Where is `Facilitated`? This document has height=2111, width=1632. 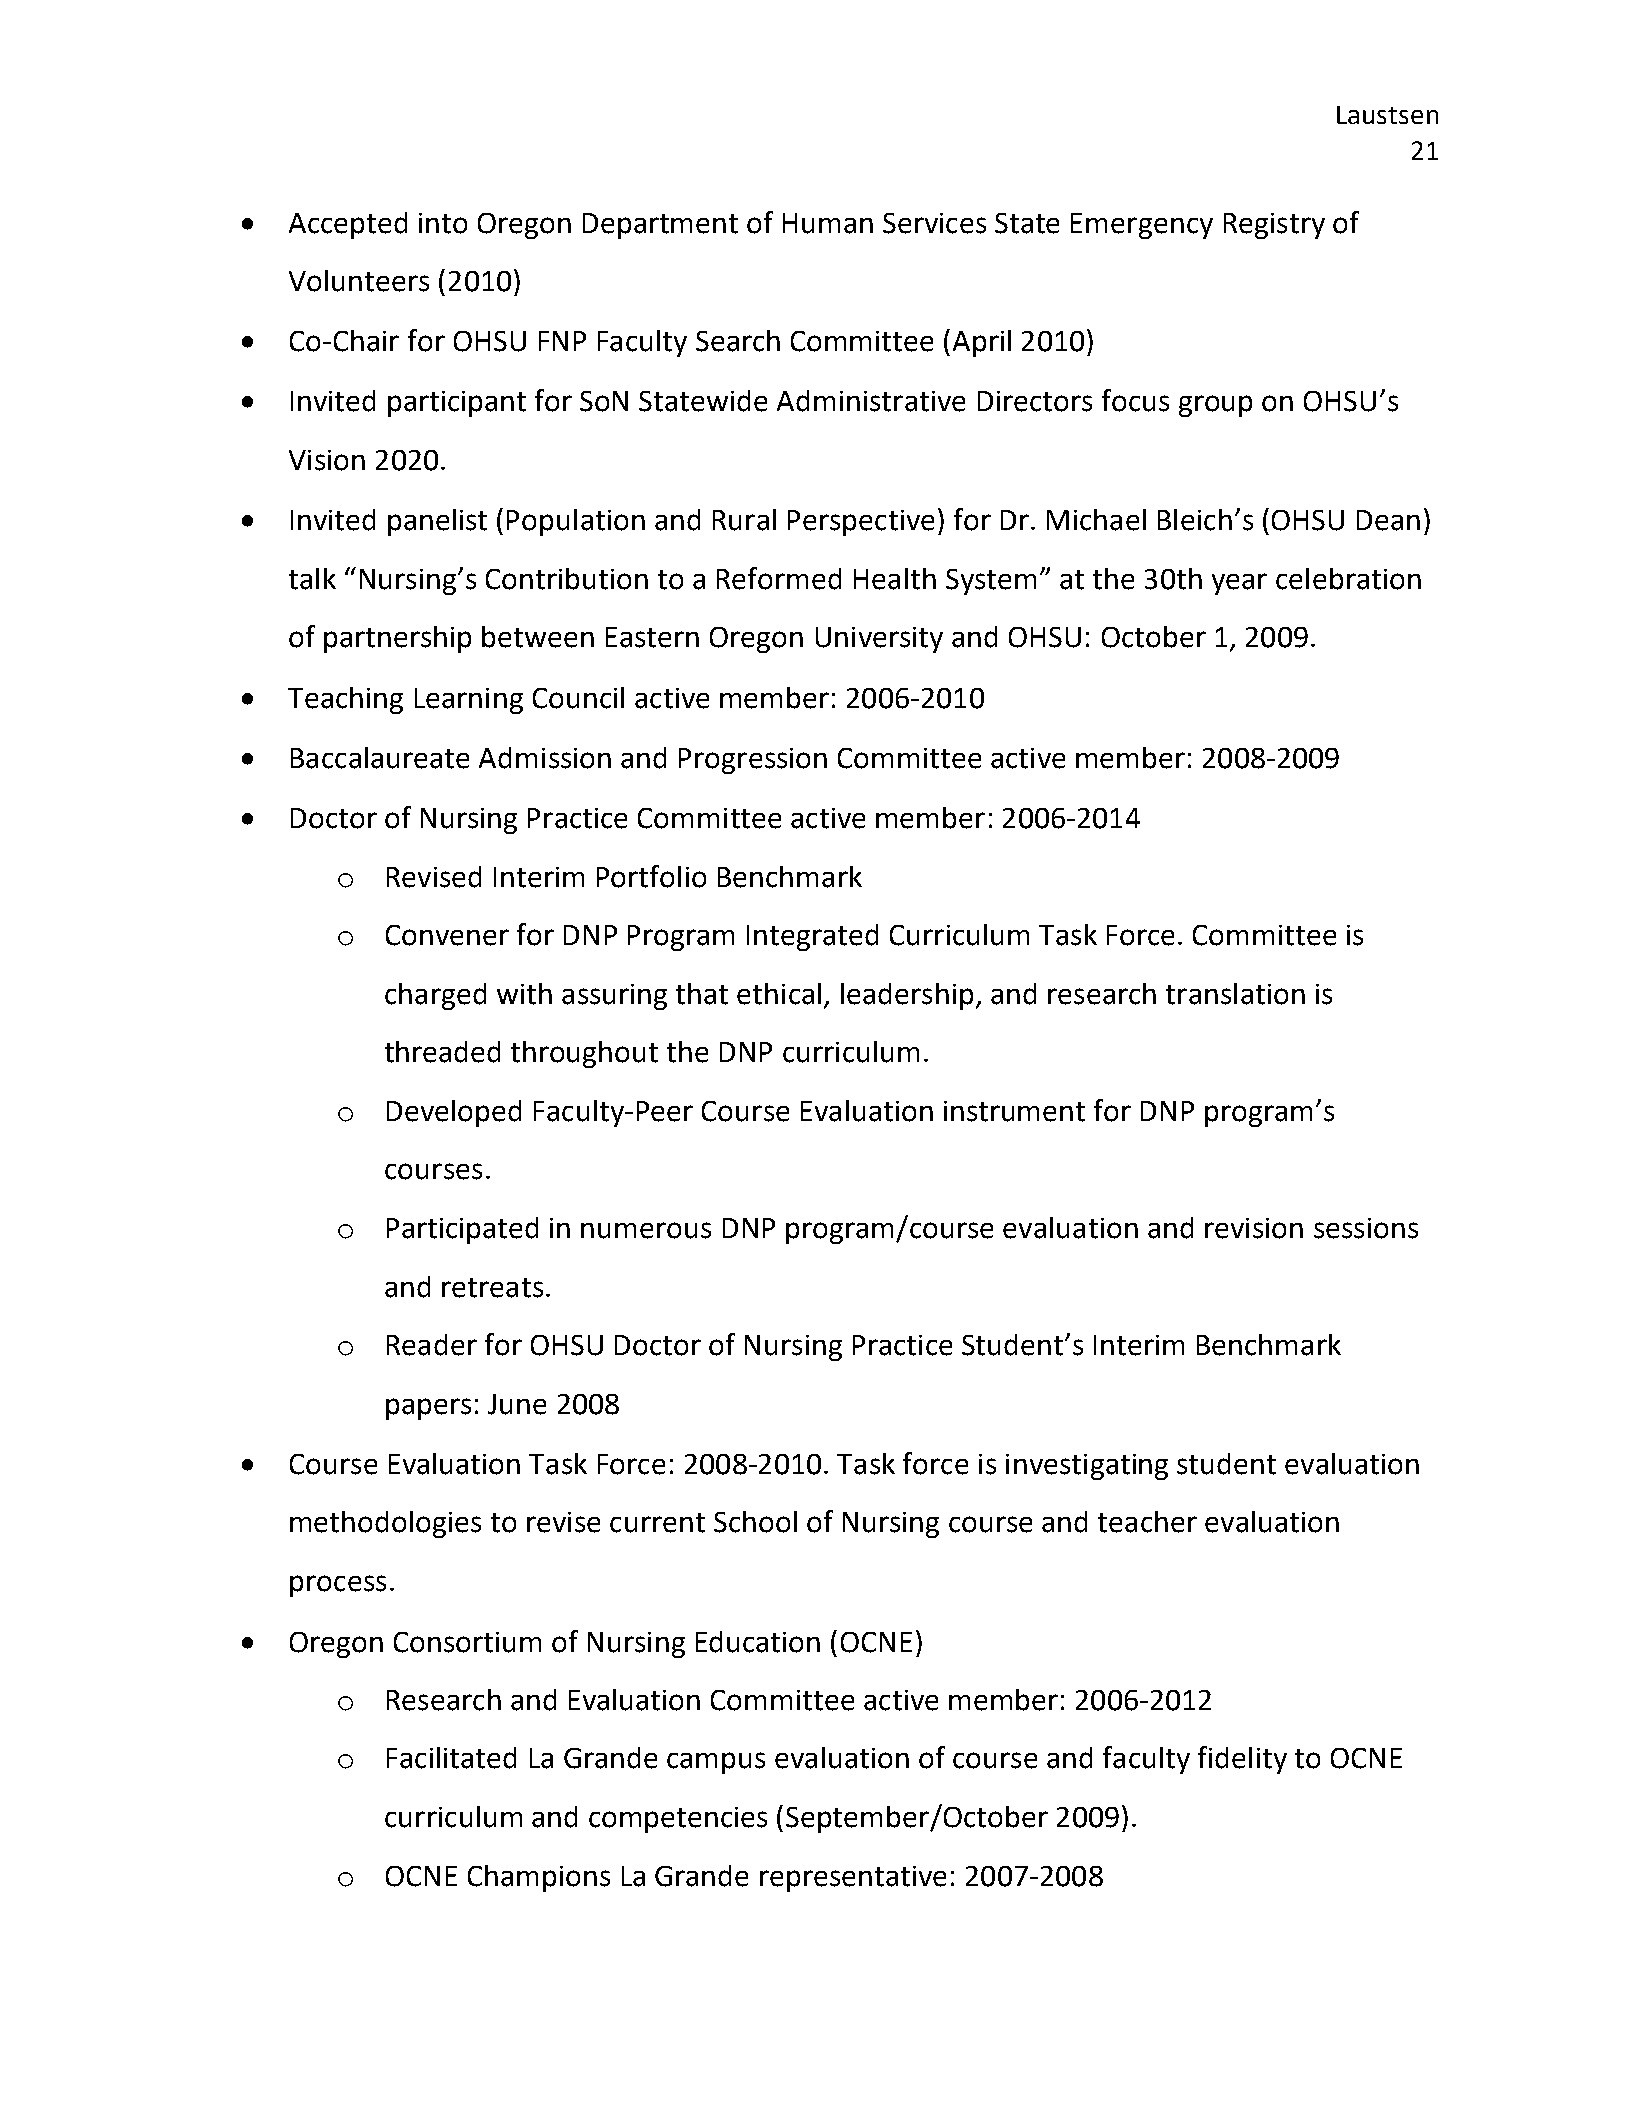 Facilitated is located at coordinates (451, 1758).
